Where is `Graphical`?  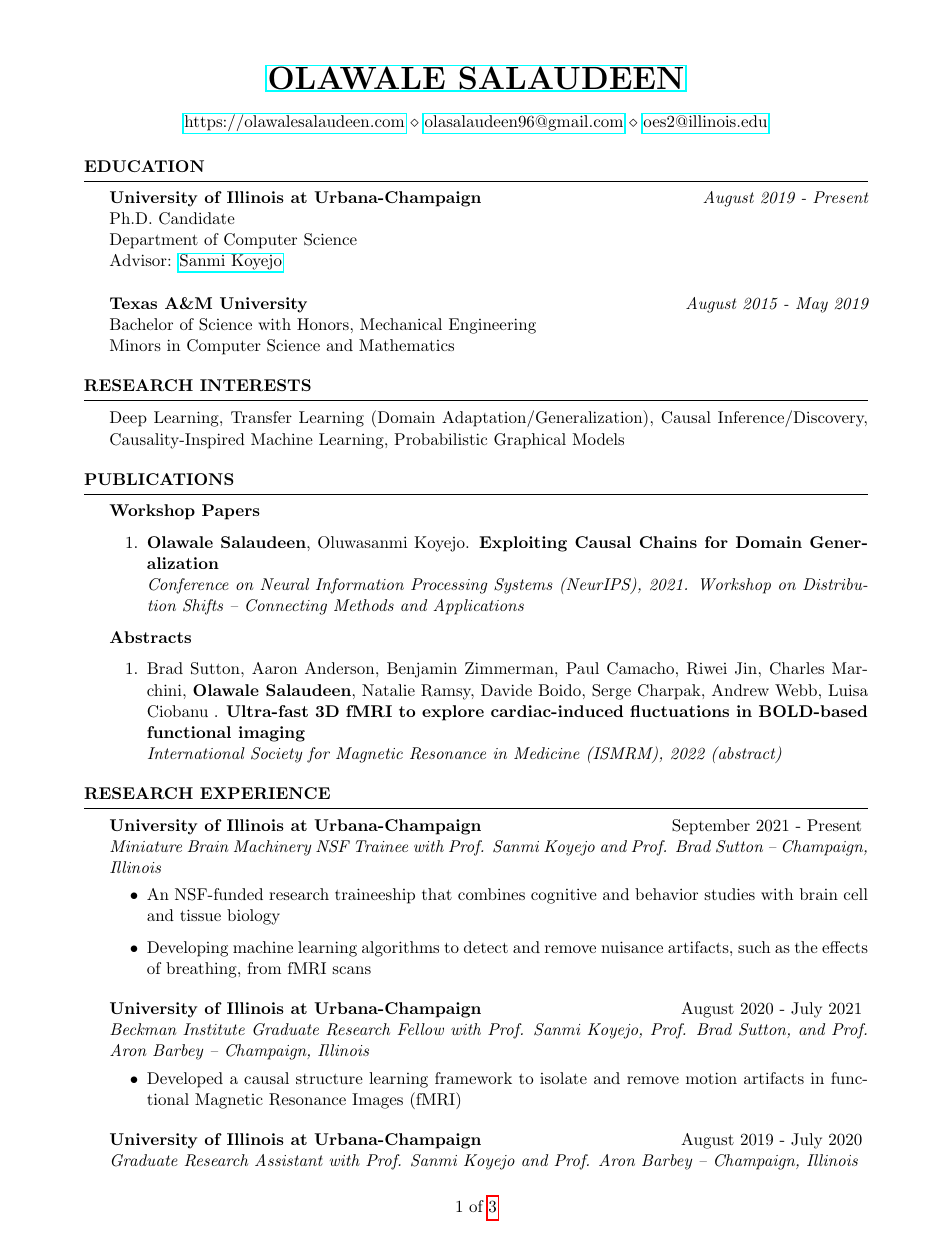 Graphical is located at coordinates (530, 441).
